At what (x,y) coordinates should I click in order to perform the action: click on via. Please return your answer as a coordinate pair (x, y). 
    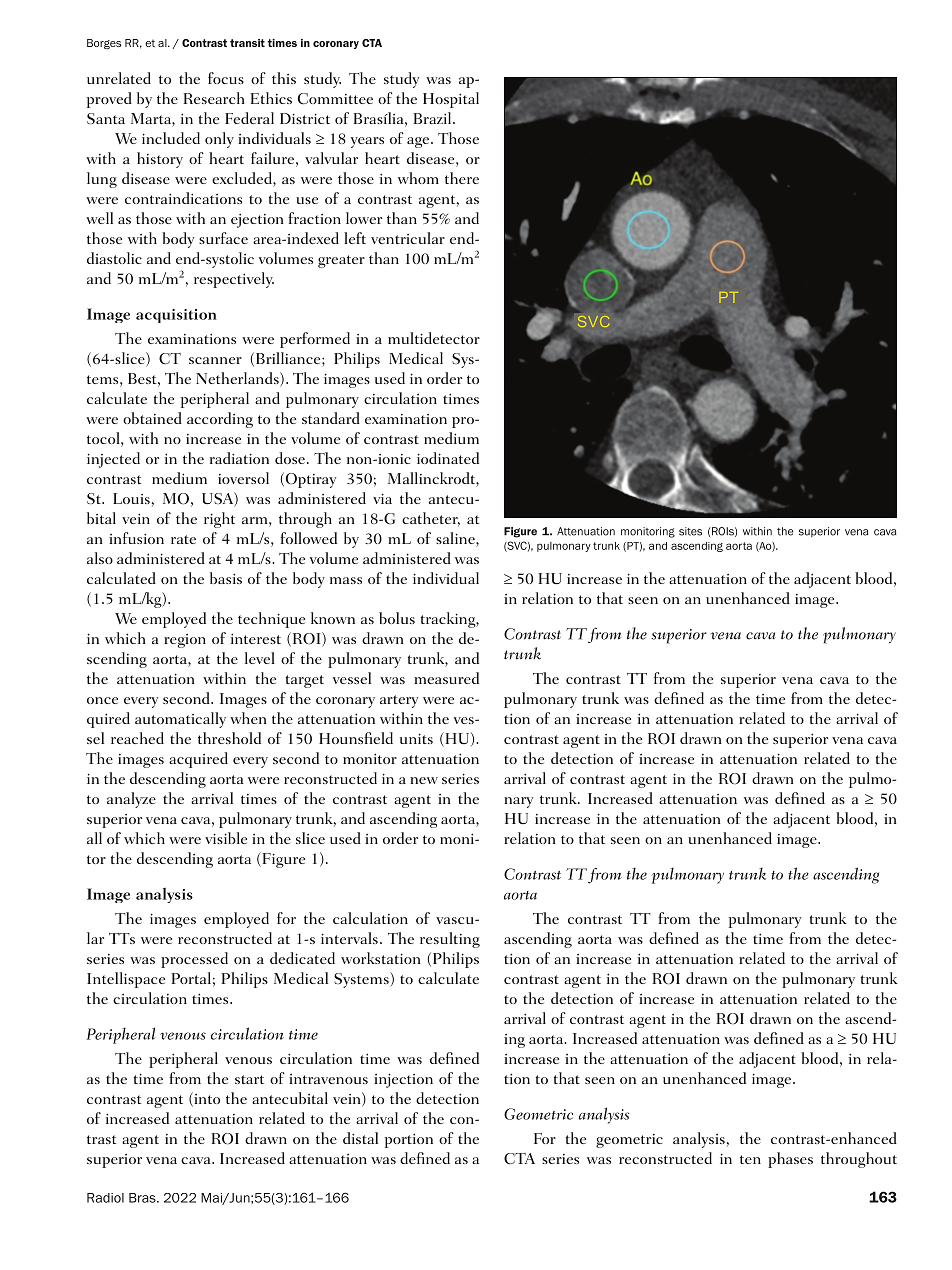
    Looking at the image, I should click on (382, 498).
